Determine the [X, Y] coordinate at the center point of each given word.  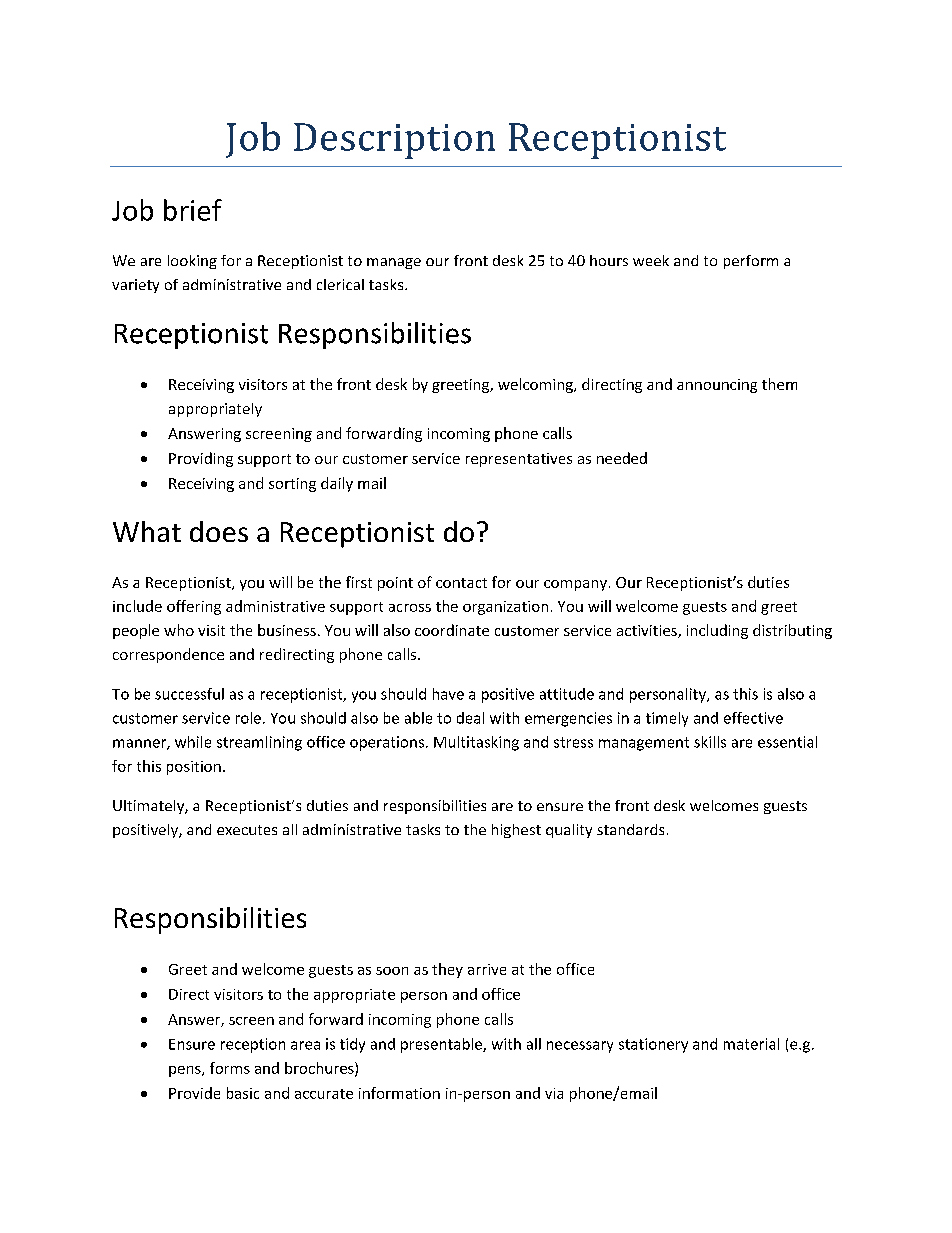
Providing [201, 459]
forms [230, 1068]
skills [710, 742]
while [193, 742]
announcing [717, 386]
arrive [487, 969]
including [717, 631]
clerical [340, 284]
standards [630, 829]
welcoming [536, 385]
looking [192, 262]
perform [751, 262]
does [219, 531]
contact [461, 583]
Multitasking [476, 743]
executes [247, 830]
